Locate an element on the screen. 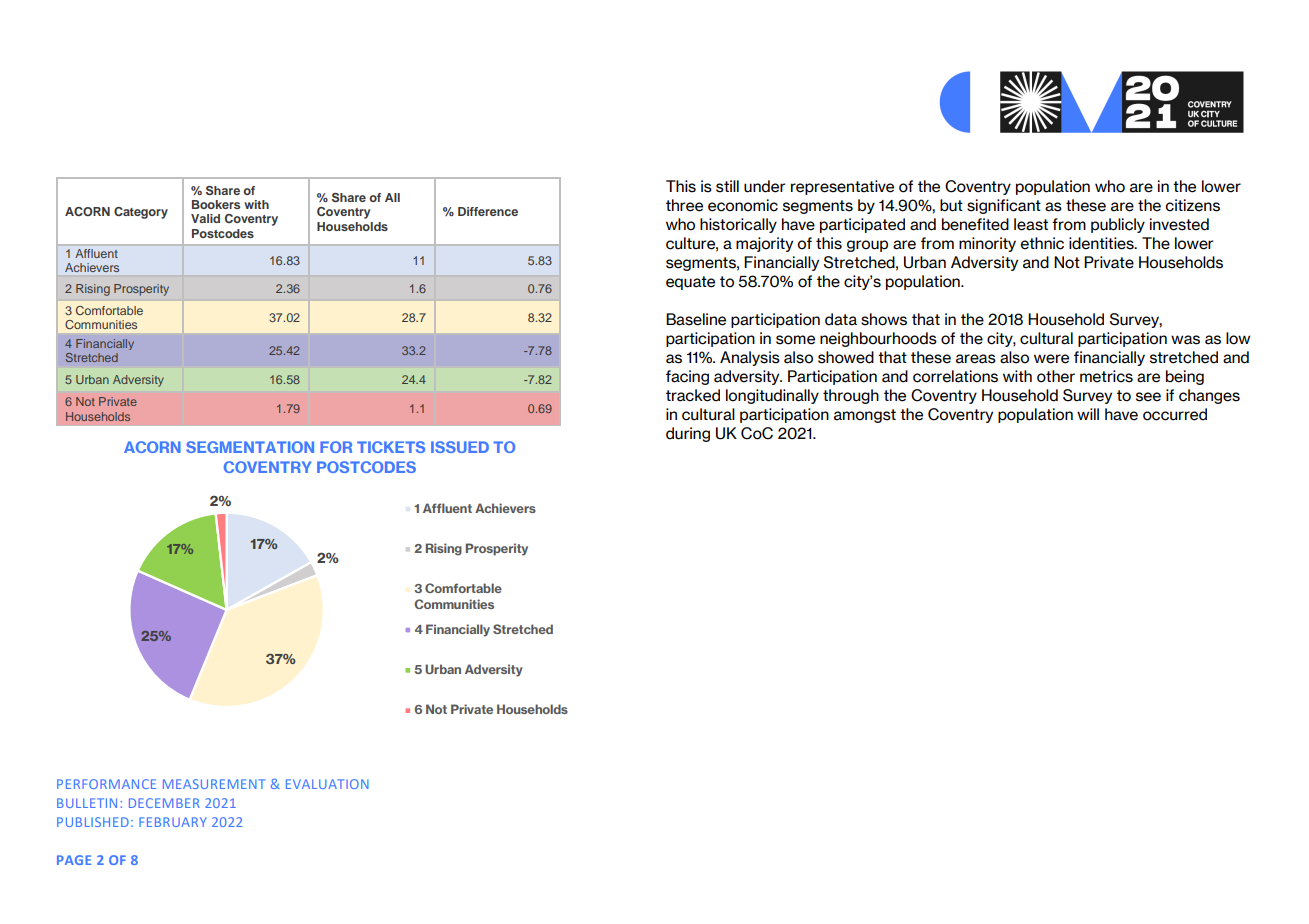  during is located at coordinates (688, 434).
